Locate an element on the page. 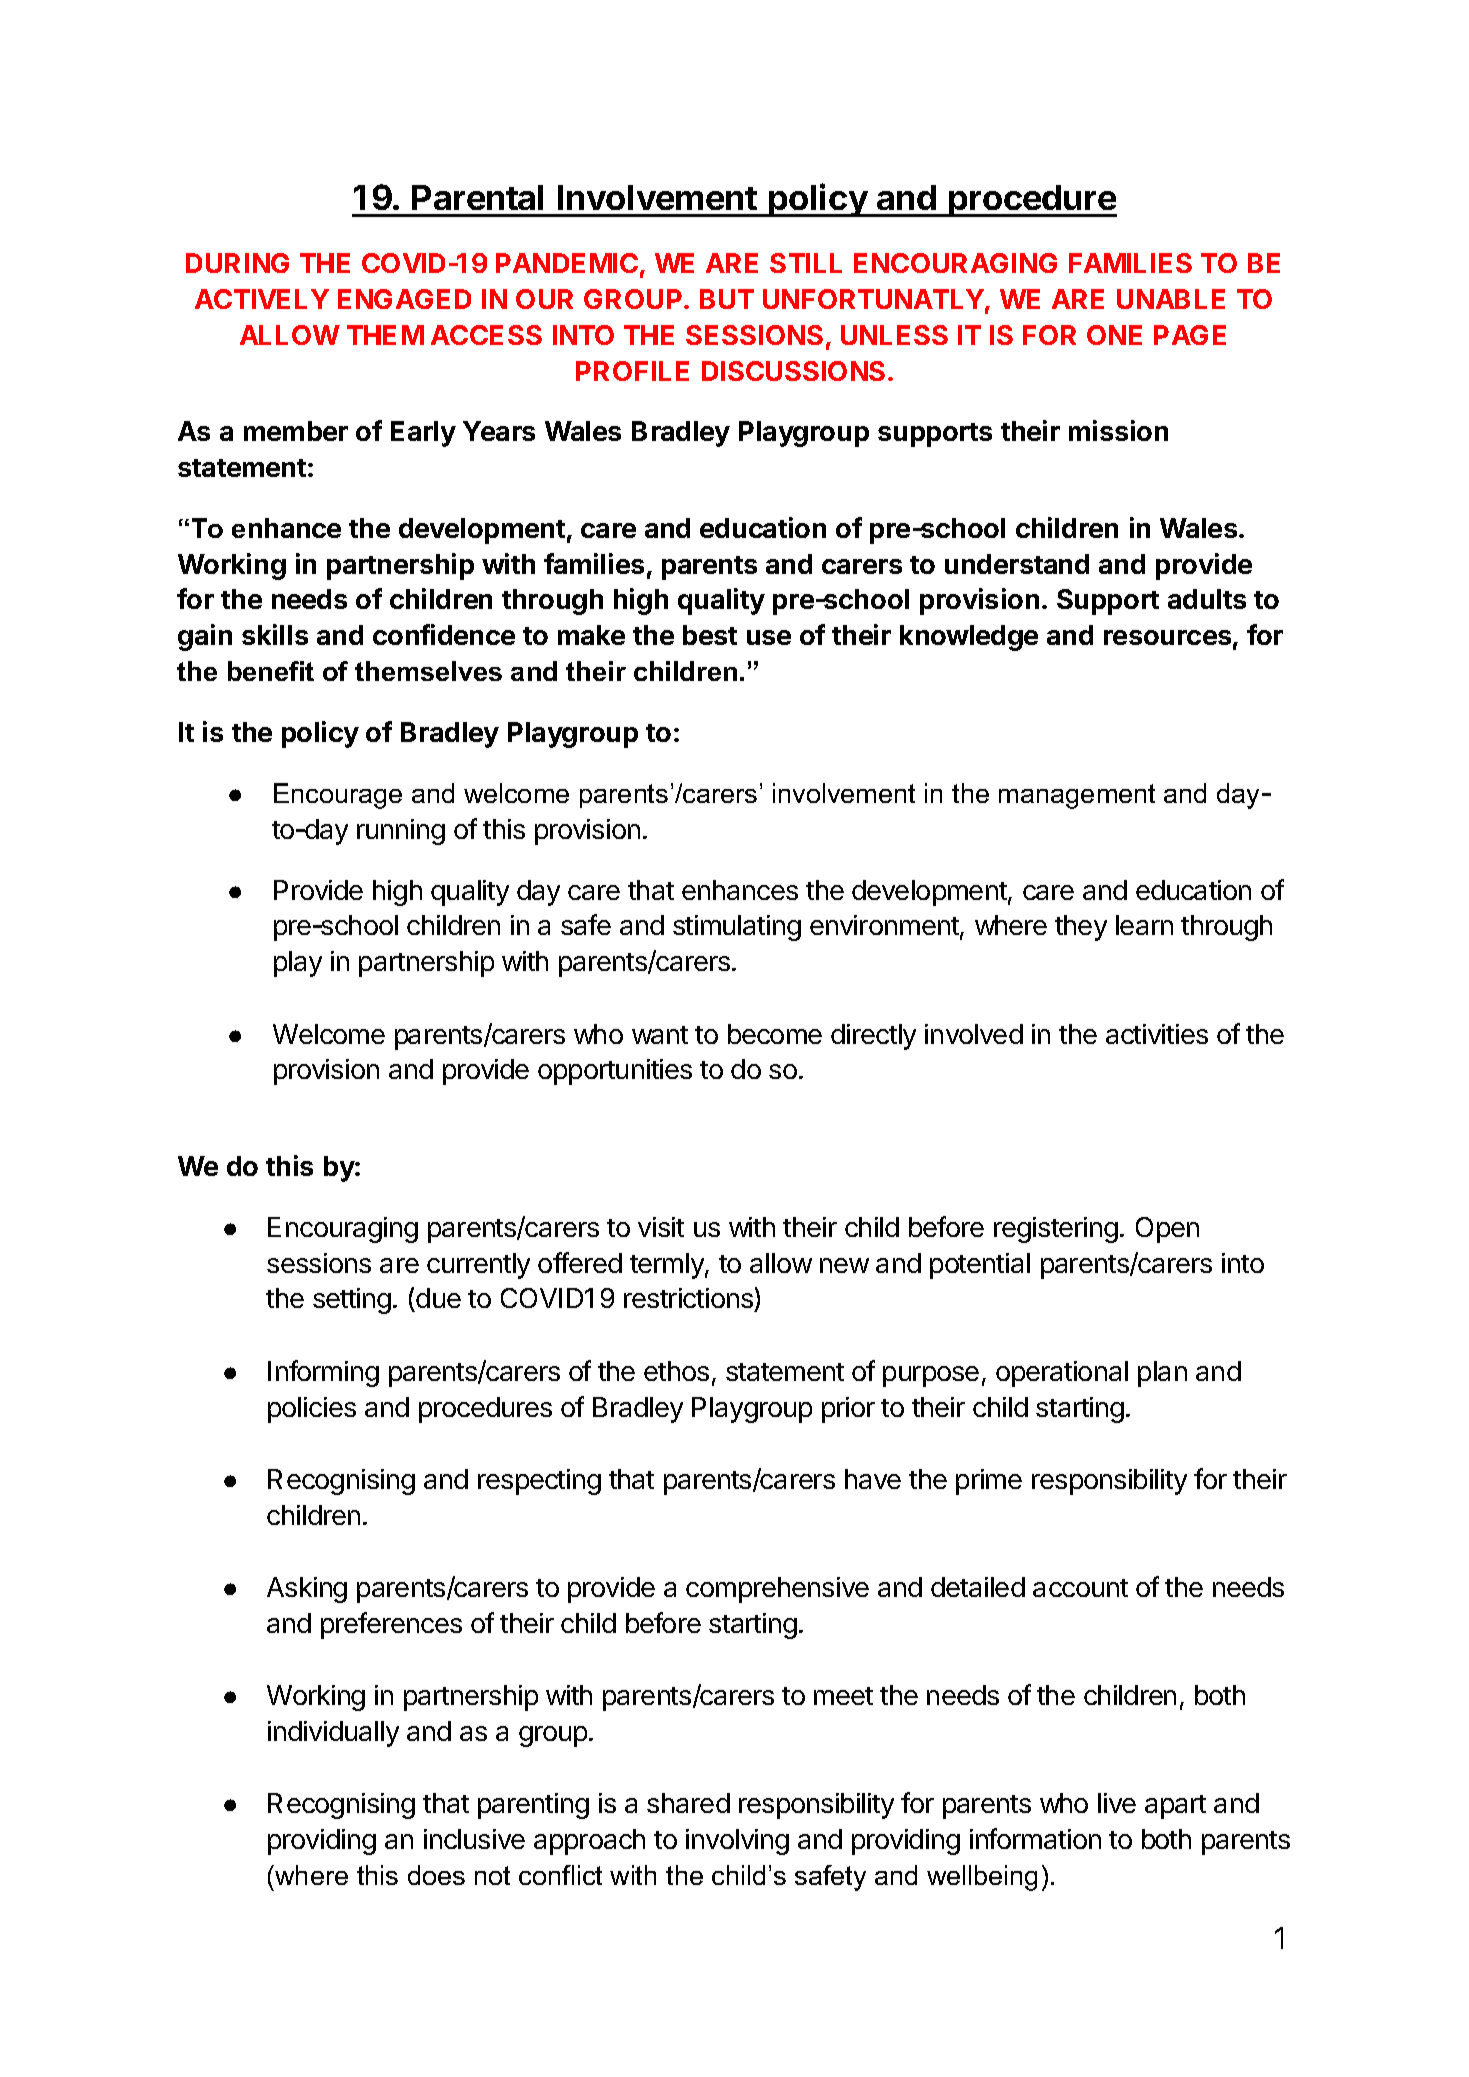 This image has width=1469, height=2077. activities is located at coordinates (1157, 1034).
